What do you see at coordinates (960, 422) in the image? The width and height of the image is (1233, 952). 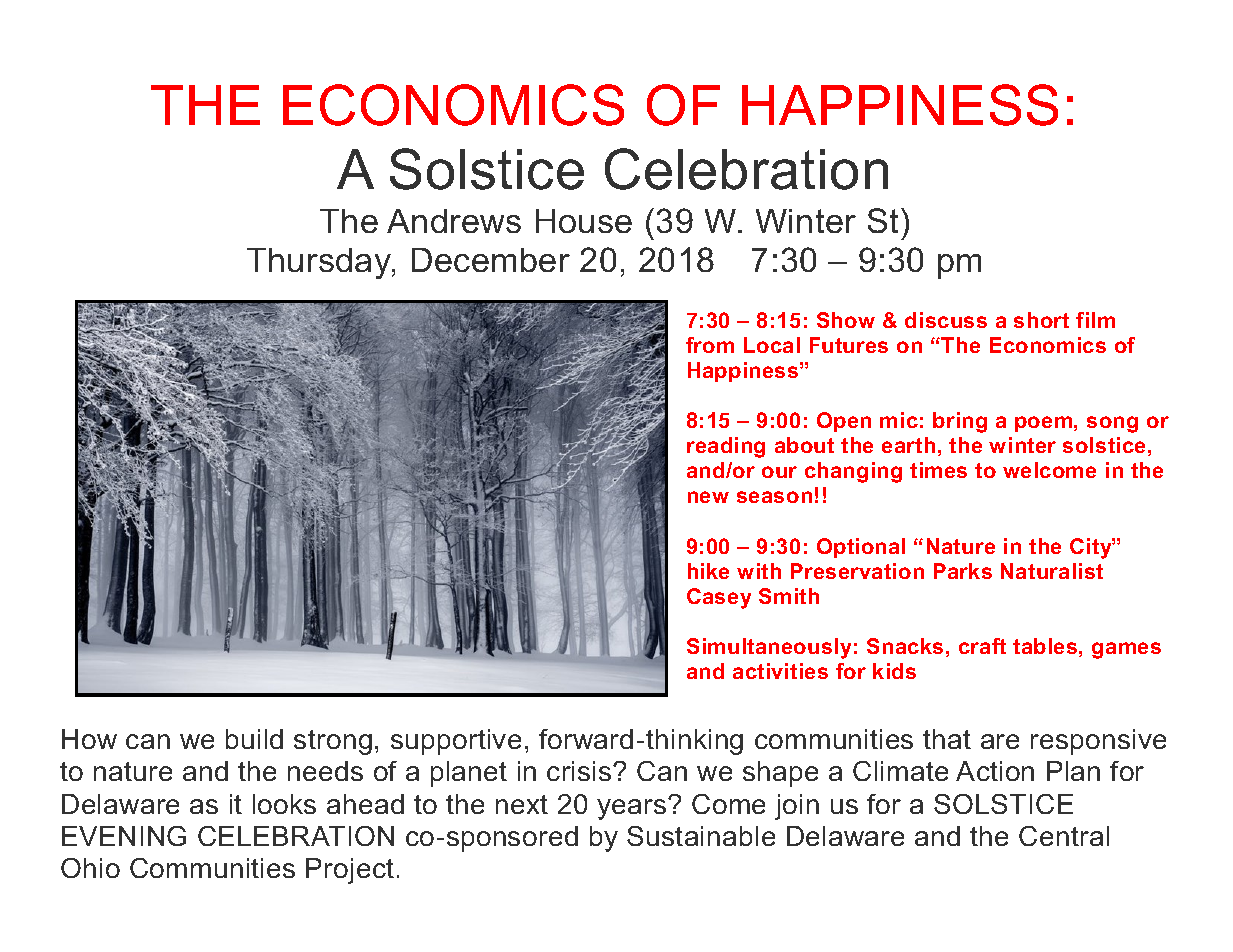 I see `bring` at bounding box center [960, 422].
